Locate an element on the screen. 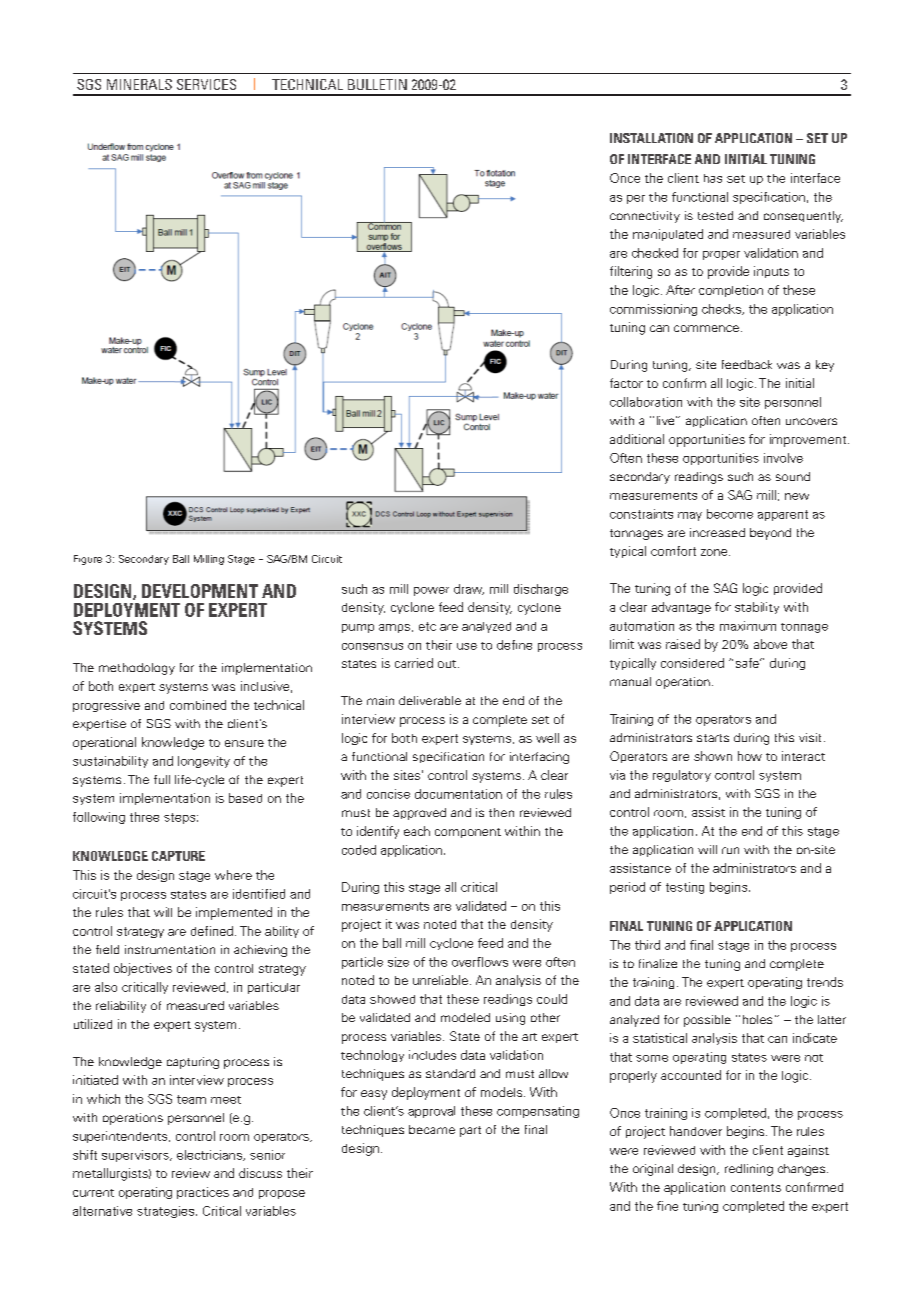  has is located at coordinates (713, 178).
